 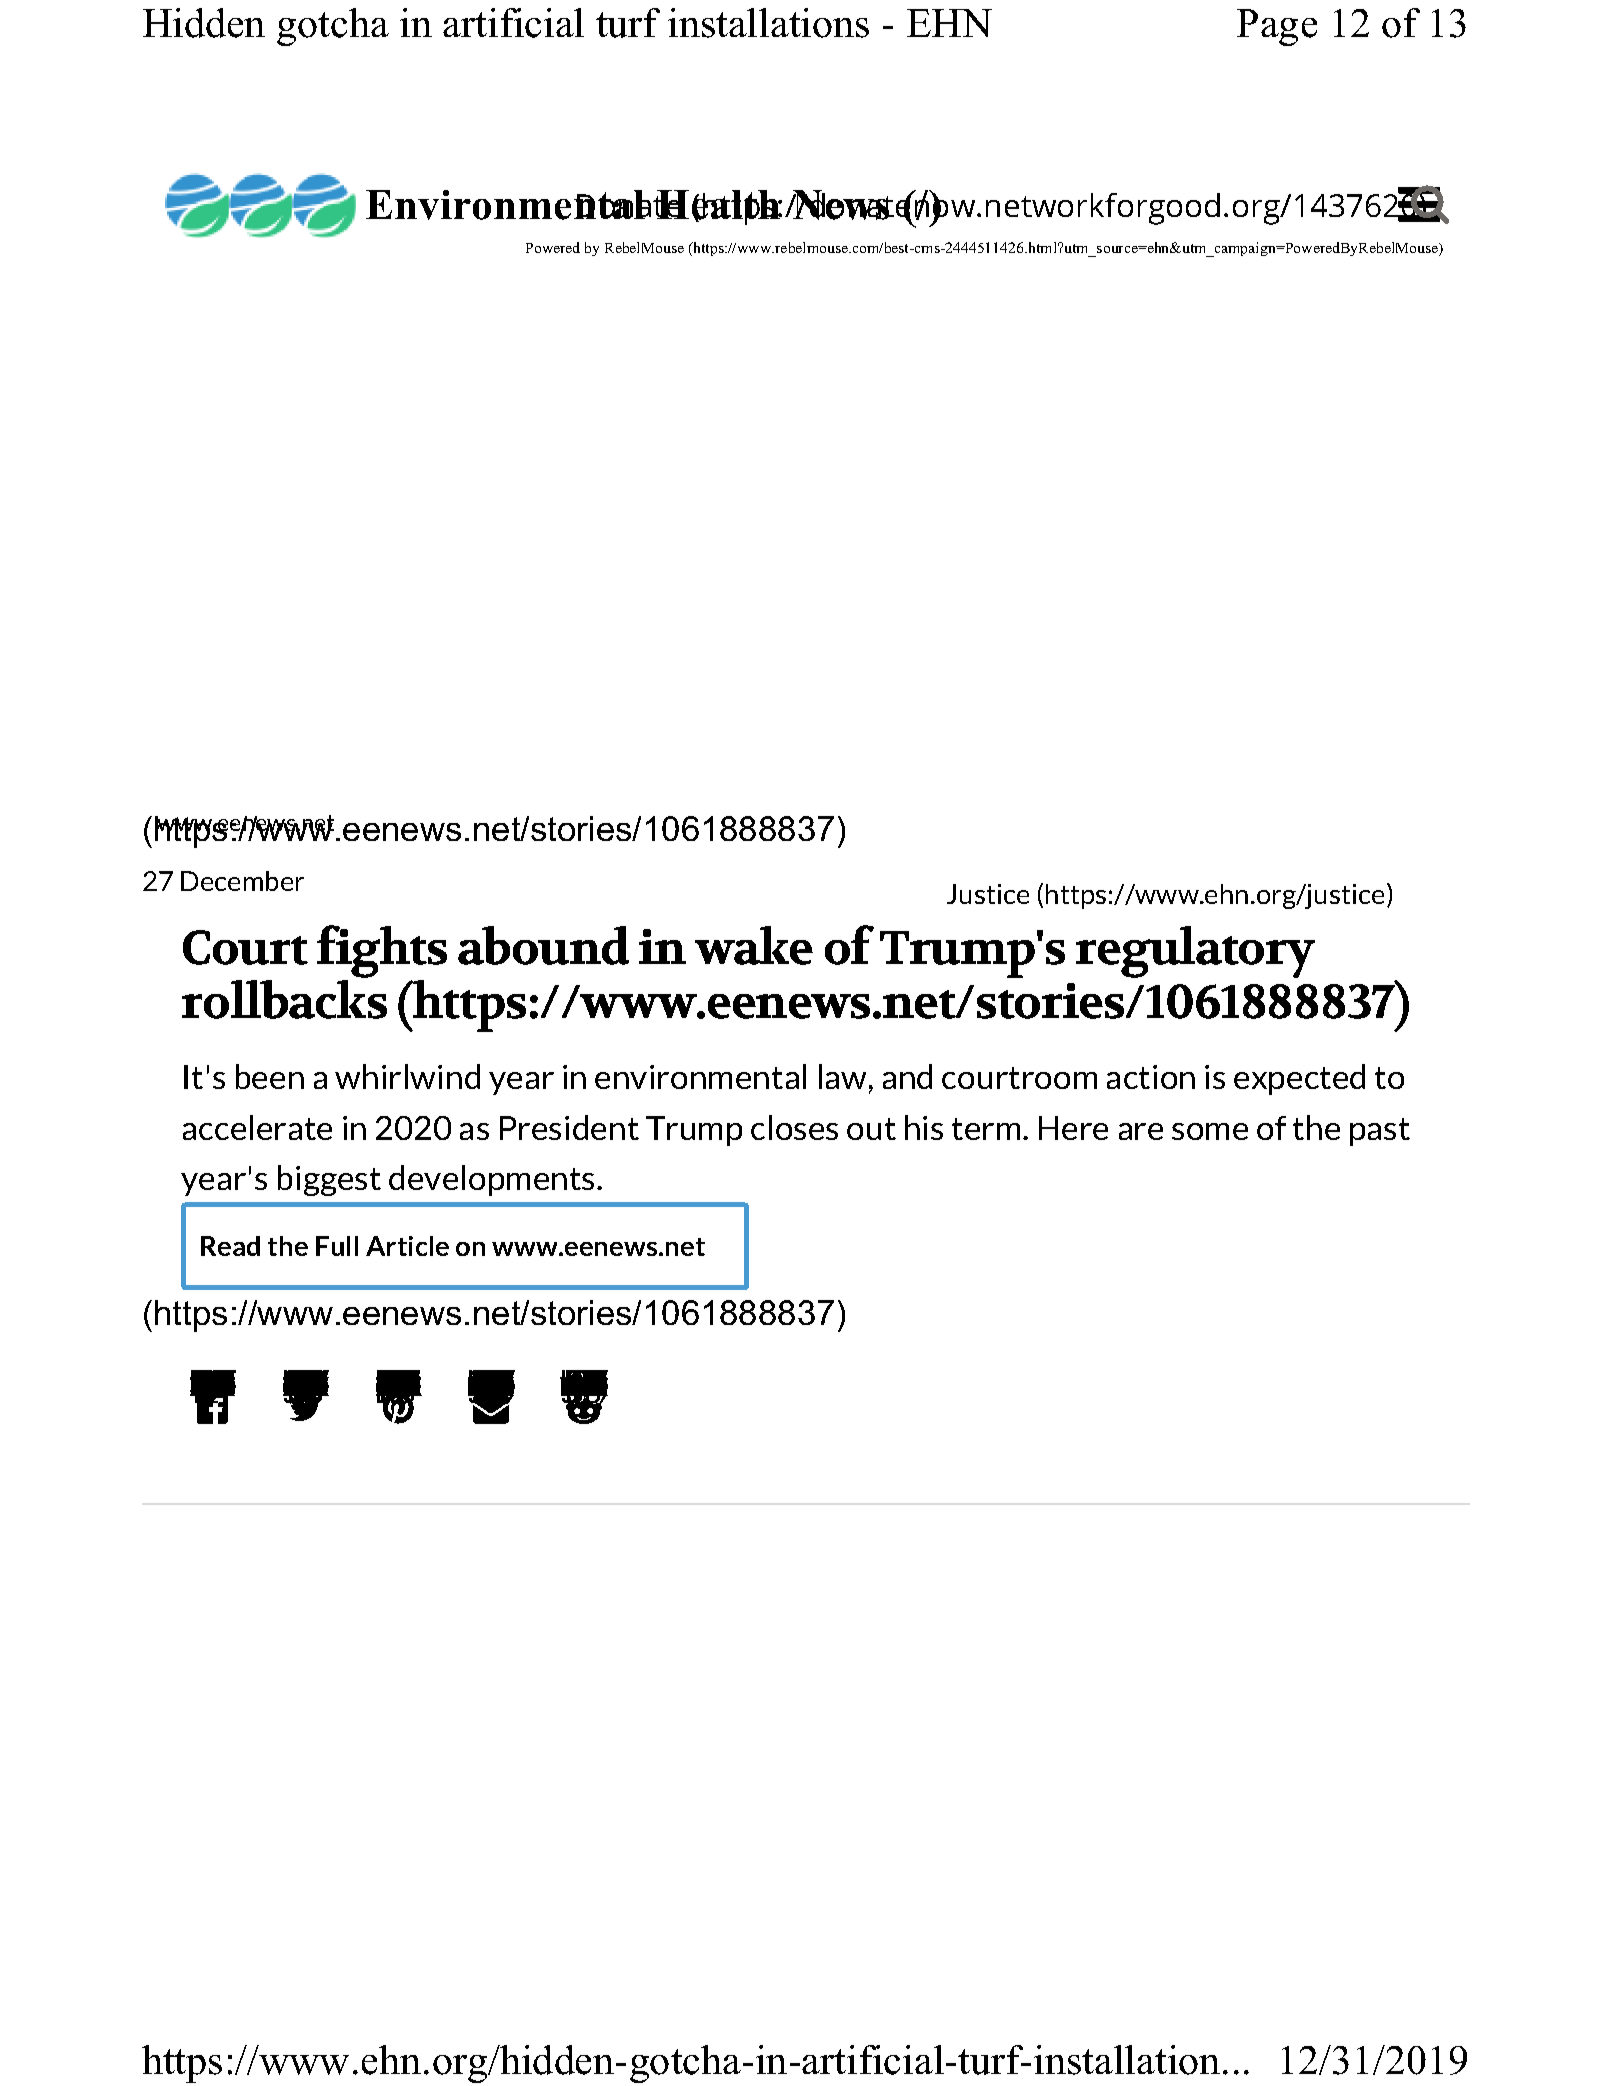 I want to click on whirlwind, so click(x=407, y=1076).
